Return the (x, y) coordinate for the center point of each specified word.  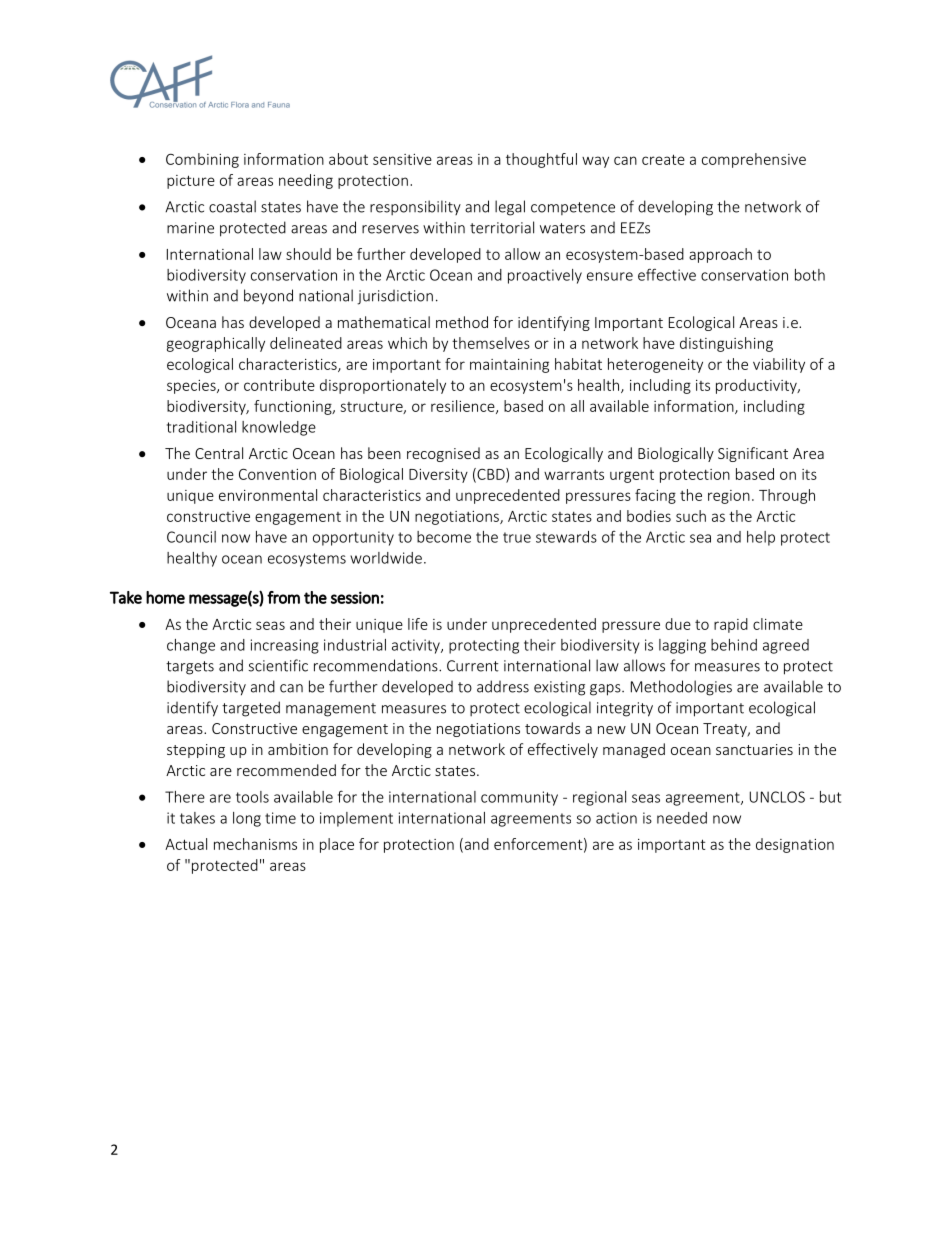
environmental (268, 495)
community (519, 798)
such (691, 516)
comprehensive (754, 160)
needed (682, 818)
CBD (491, 475)
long (247, 819)
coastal (232, 206)
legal (510, 208)
